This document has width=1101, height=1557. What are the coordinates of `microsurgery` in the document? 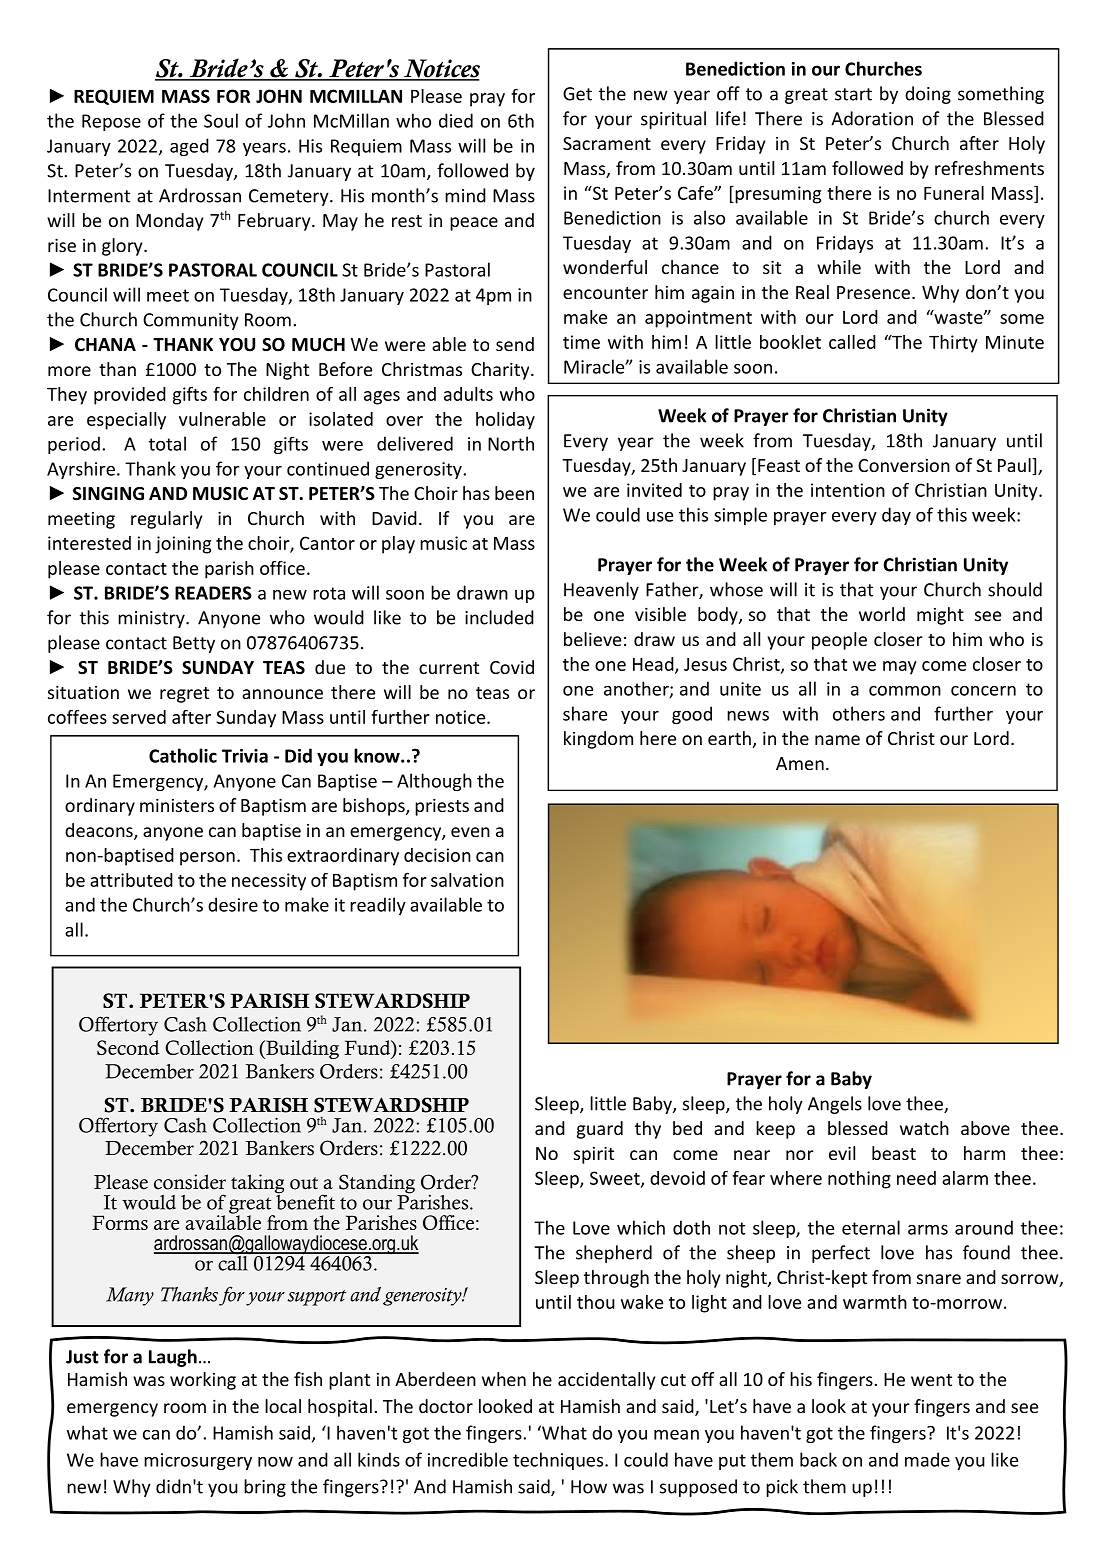 It's located at (198, 1461).
